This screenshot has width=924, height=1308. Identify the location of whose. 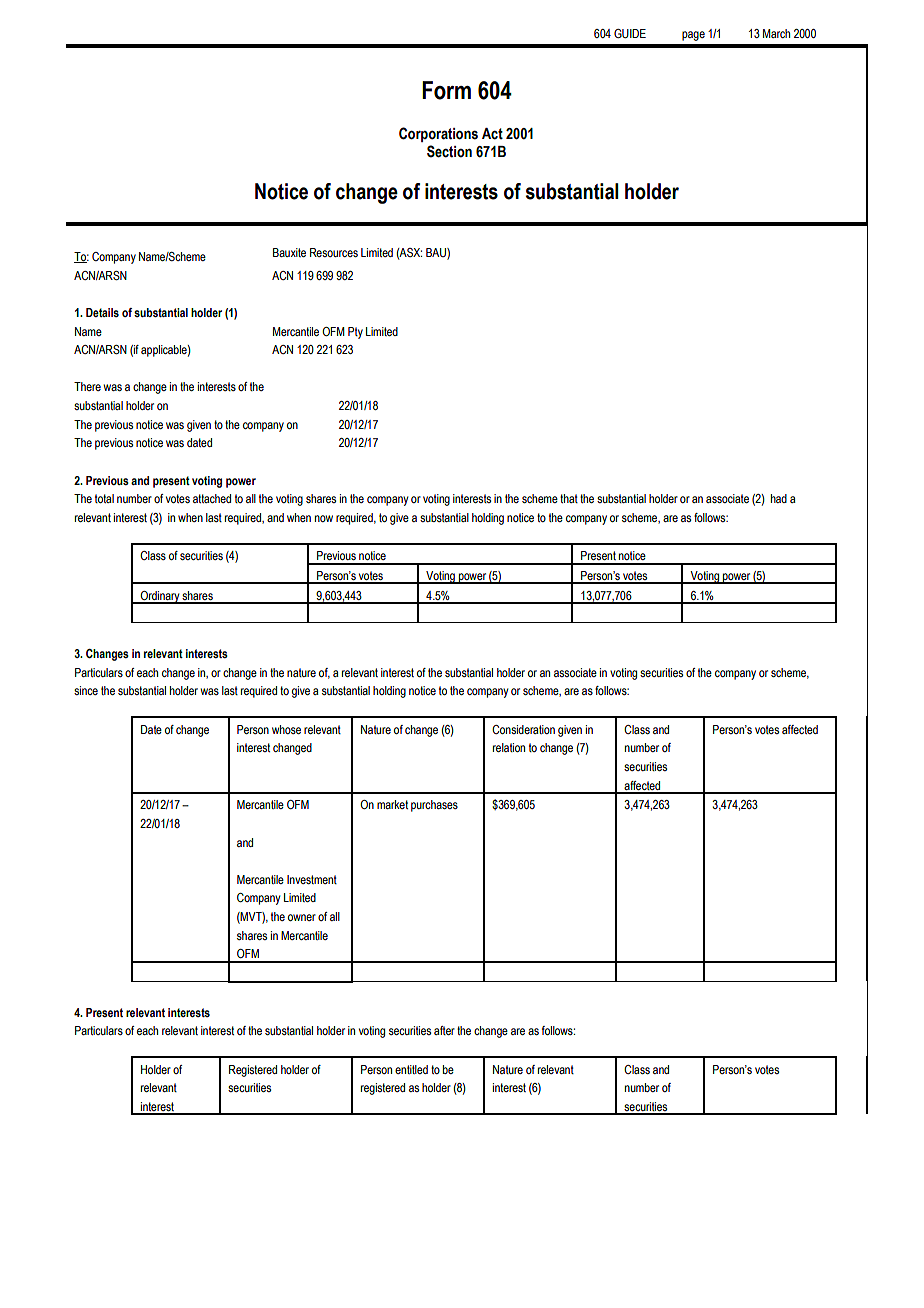
(286, 729).
